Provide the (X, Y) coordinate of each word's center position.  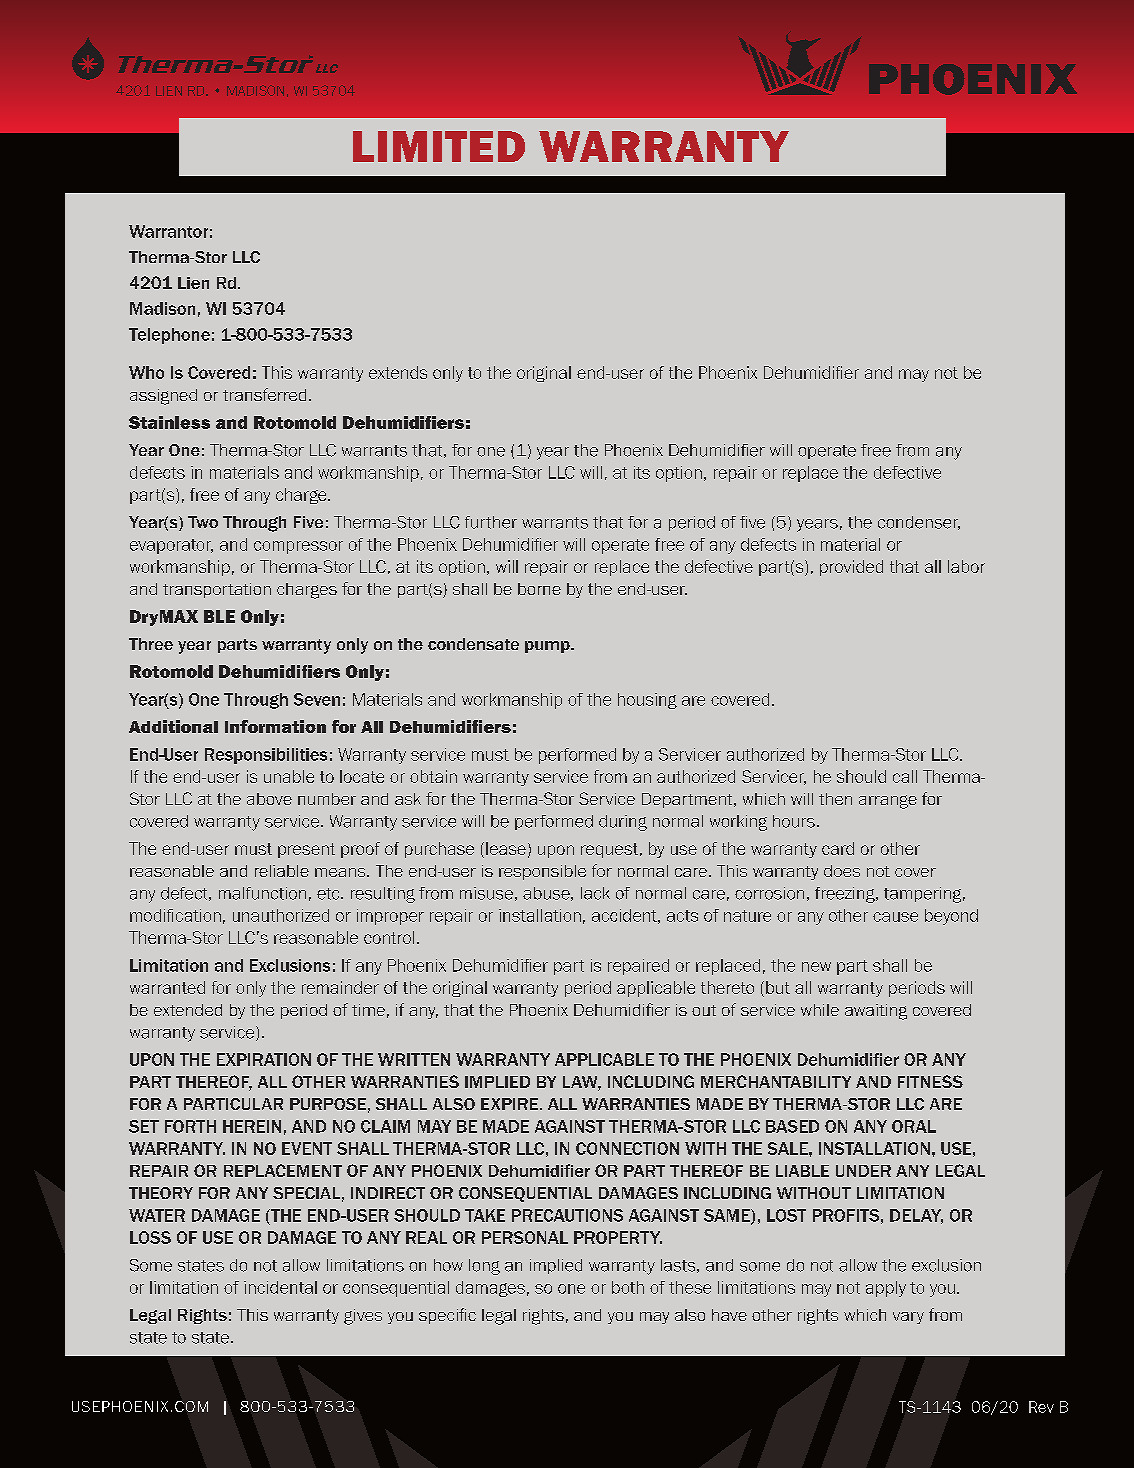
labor (966, 566)
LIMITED (439, 146)
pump (548, 647)
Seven (317, 699)
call (905, 776)
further (491, 522)
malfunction (262, 893)
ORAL (914, 1126)
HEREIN (252, 1126)
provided (851, 568)
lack (595, 893)
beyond (951, 917)
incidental (280, 1287)
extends (398, 372)
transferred (264, 394)
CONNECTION (627, 1148)
